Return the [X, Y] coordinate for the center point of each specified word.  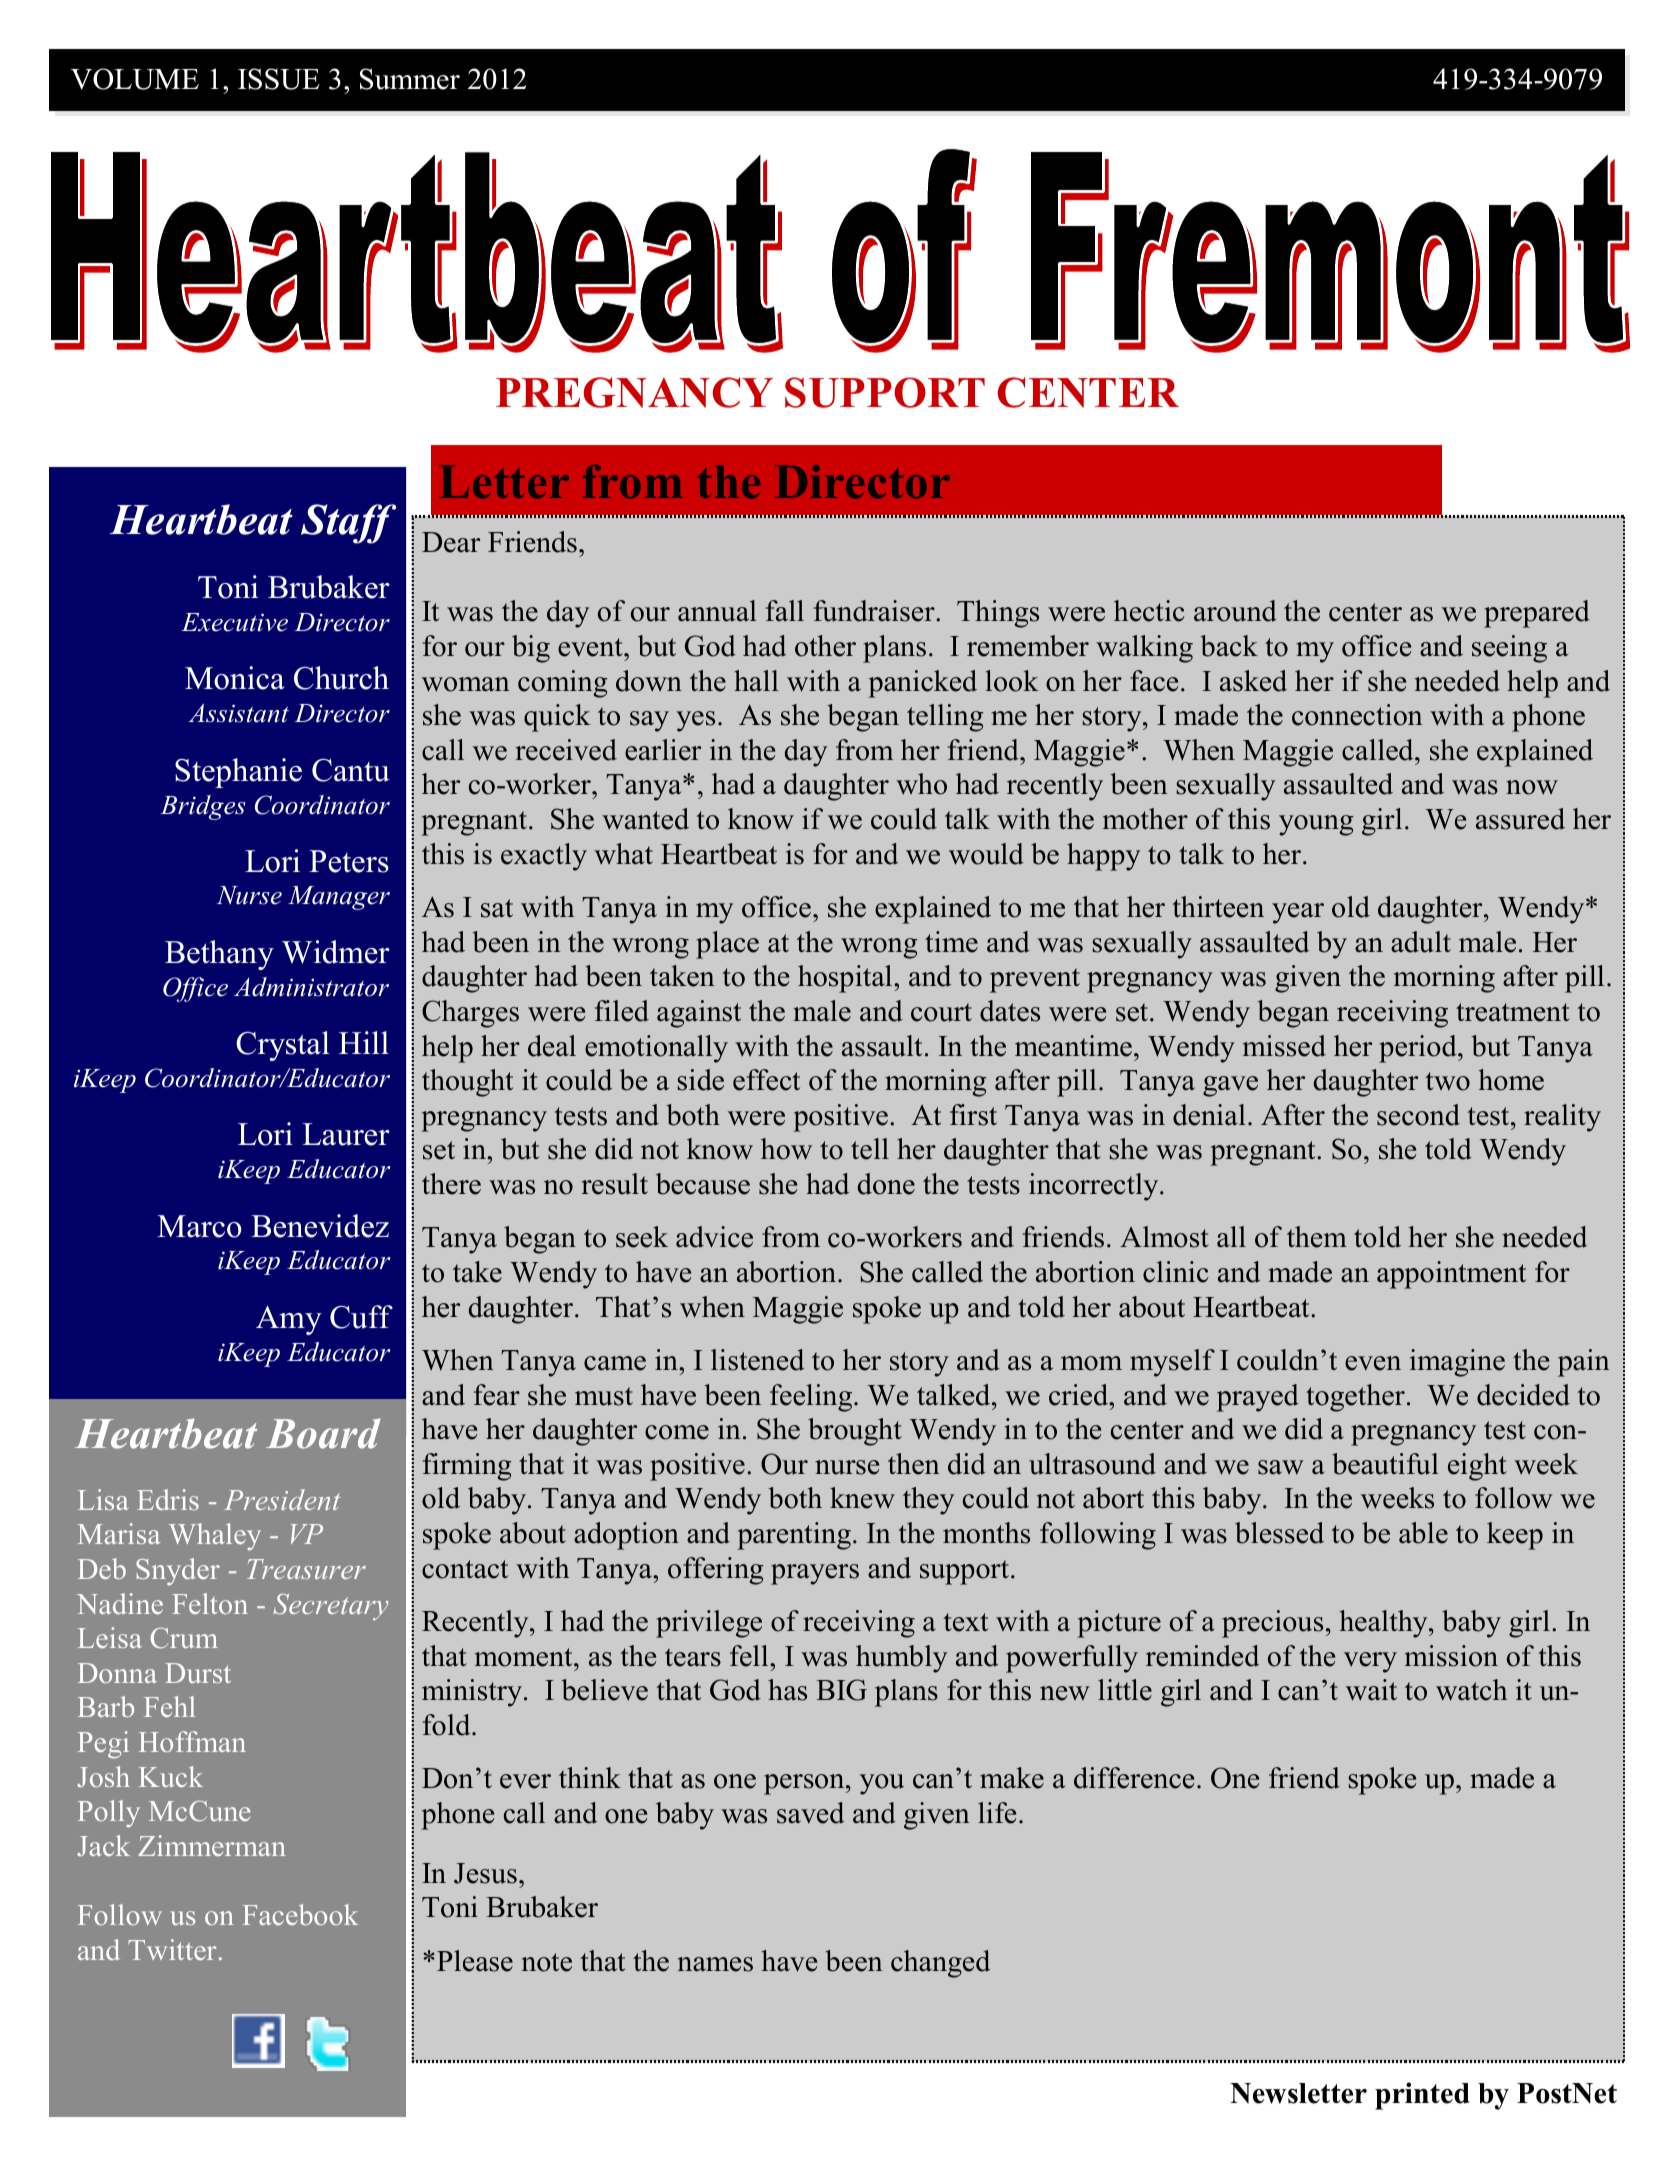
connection [1357, 715]
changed [940, 1964]
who [921, 784]
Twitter [172, 1949]
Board [323, 1433]
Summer [410, 79]
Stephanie [238, 773]
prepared [1537, 614]
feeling [812, 1398]
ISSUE [279, 79]
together [1355, 1398]
